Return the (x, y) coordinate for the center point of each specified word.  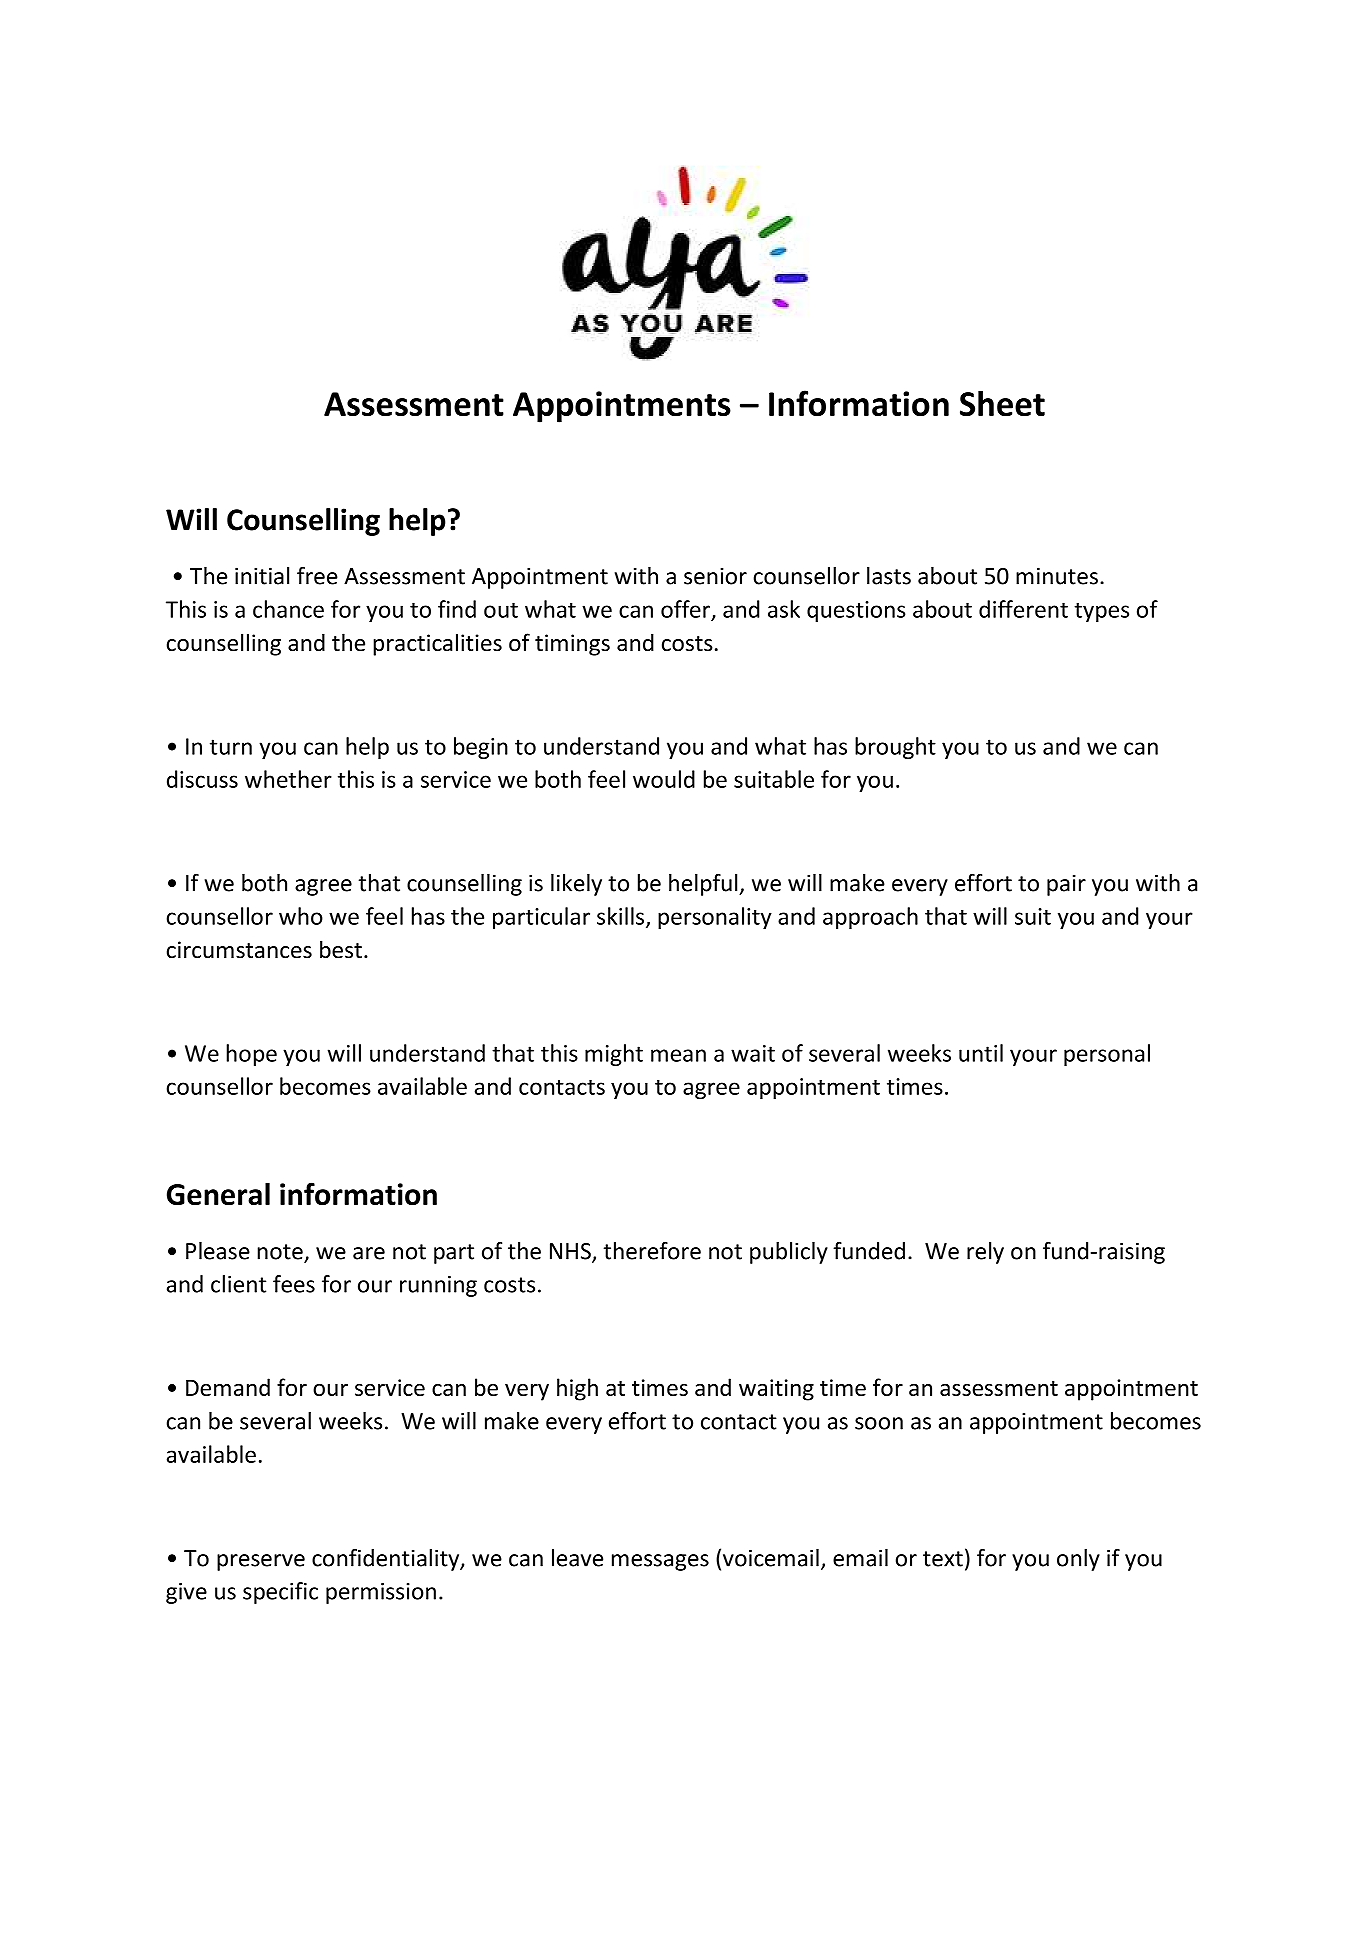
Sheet (1002, 403)
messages (660, 1562)
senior (715, 576)
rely (985, 1253)
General (218, 1194)
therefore (652, 1251)
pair (1066, 885)
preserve (261, 1562)
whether (288, 779)
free (317, 576)
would (664, 779)
